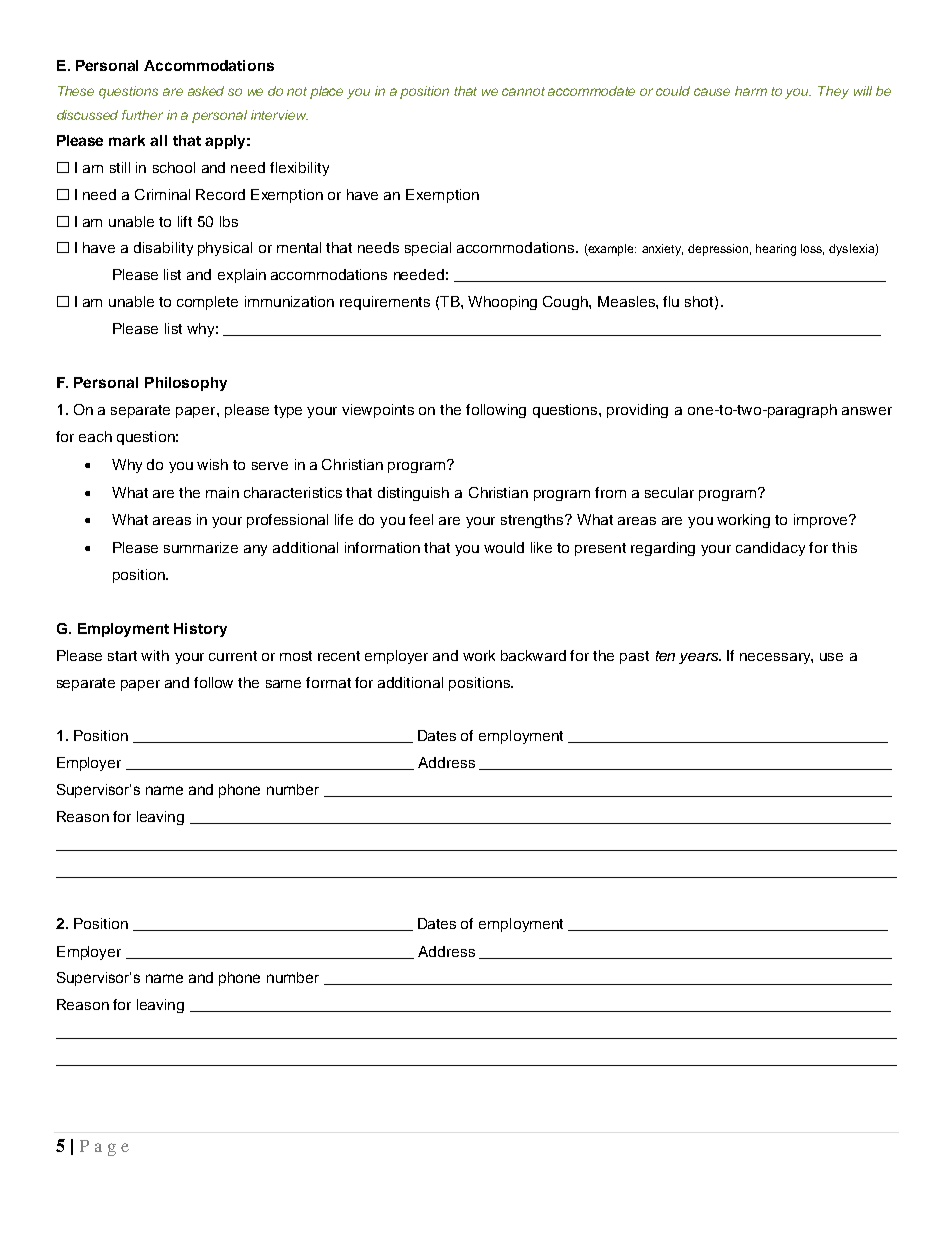 Image resolution: width=952 pixels, height=1233 pixels. Describe the element at coordinates (867, 411) in the screenshot. I see `answer` at that location.
